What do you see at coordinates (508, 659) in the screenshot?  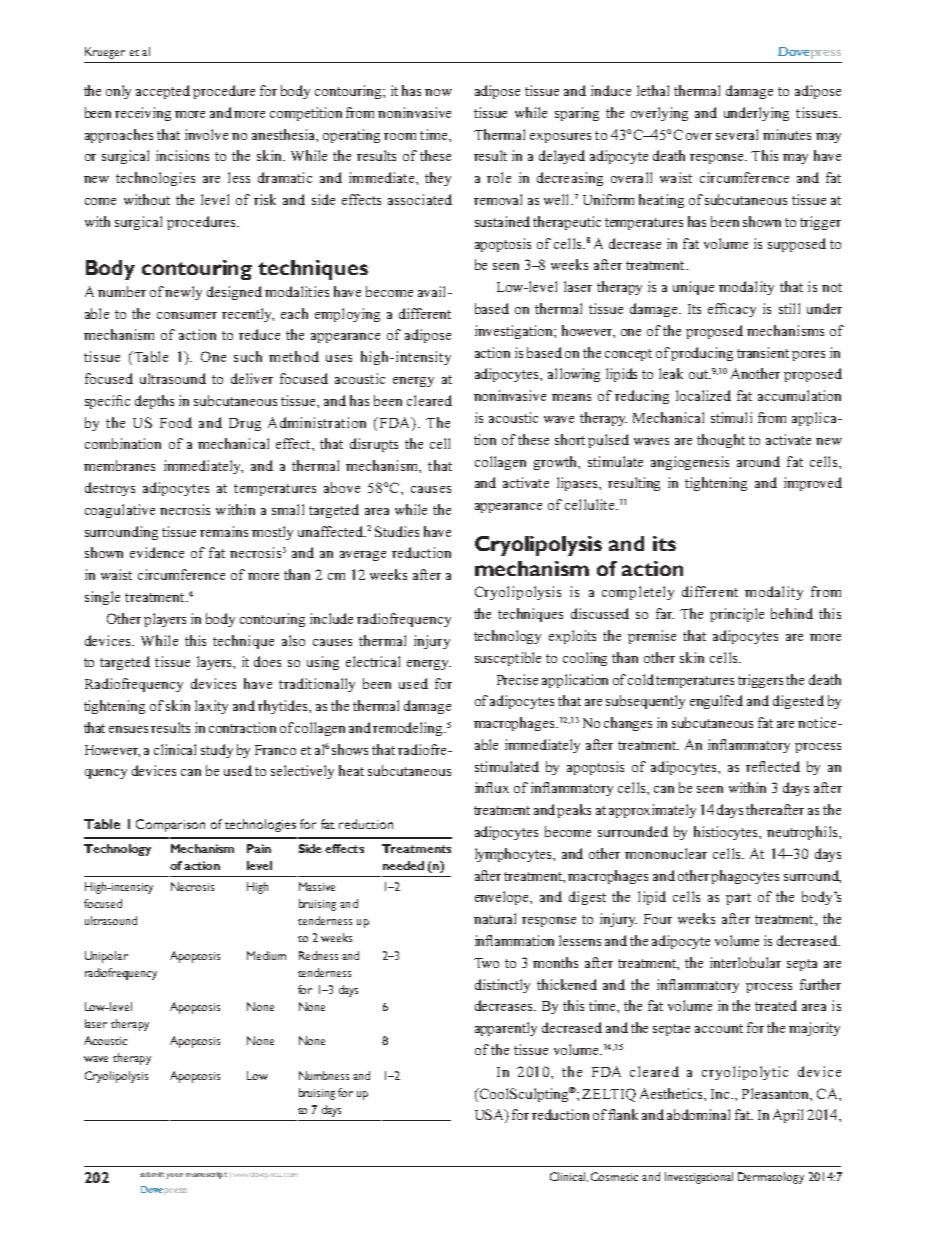 I see `susceptible` at bounding box center [508, 659].
